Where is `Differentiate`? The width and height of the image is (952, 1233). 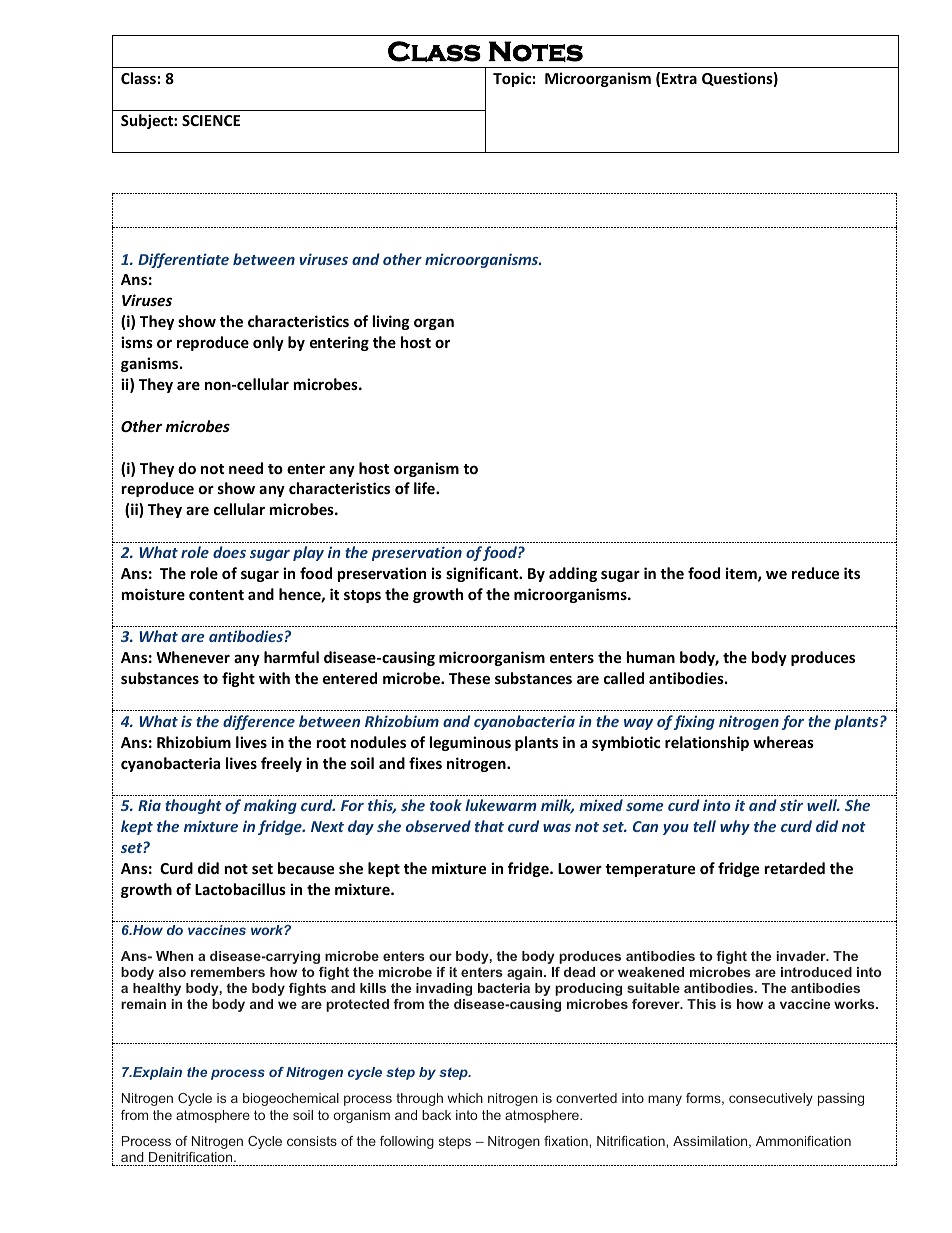
Differentiate is located at coordinates (183, 260).
